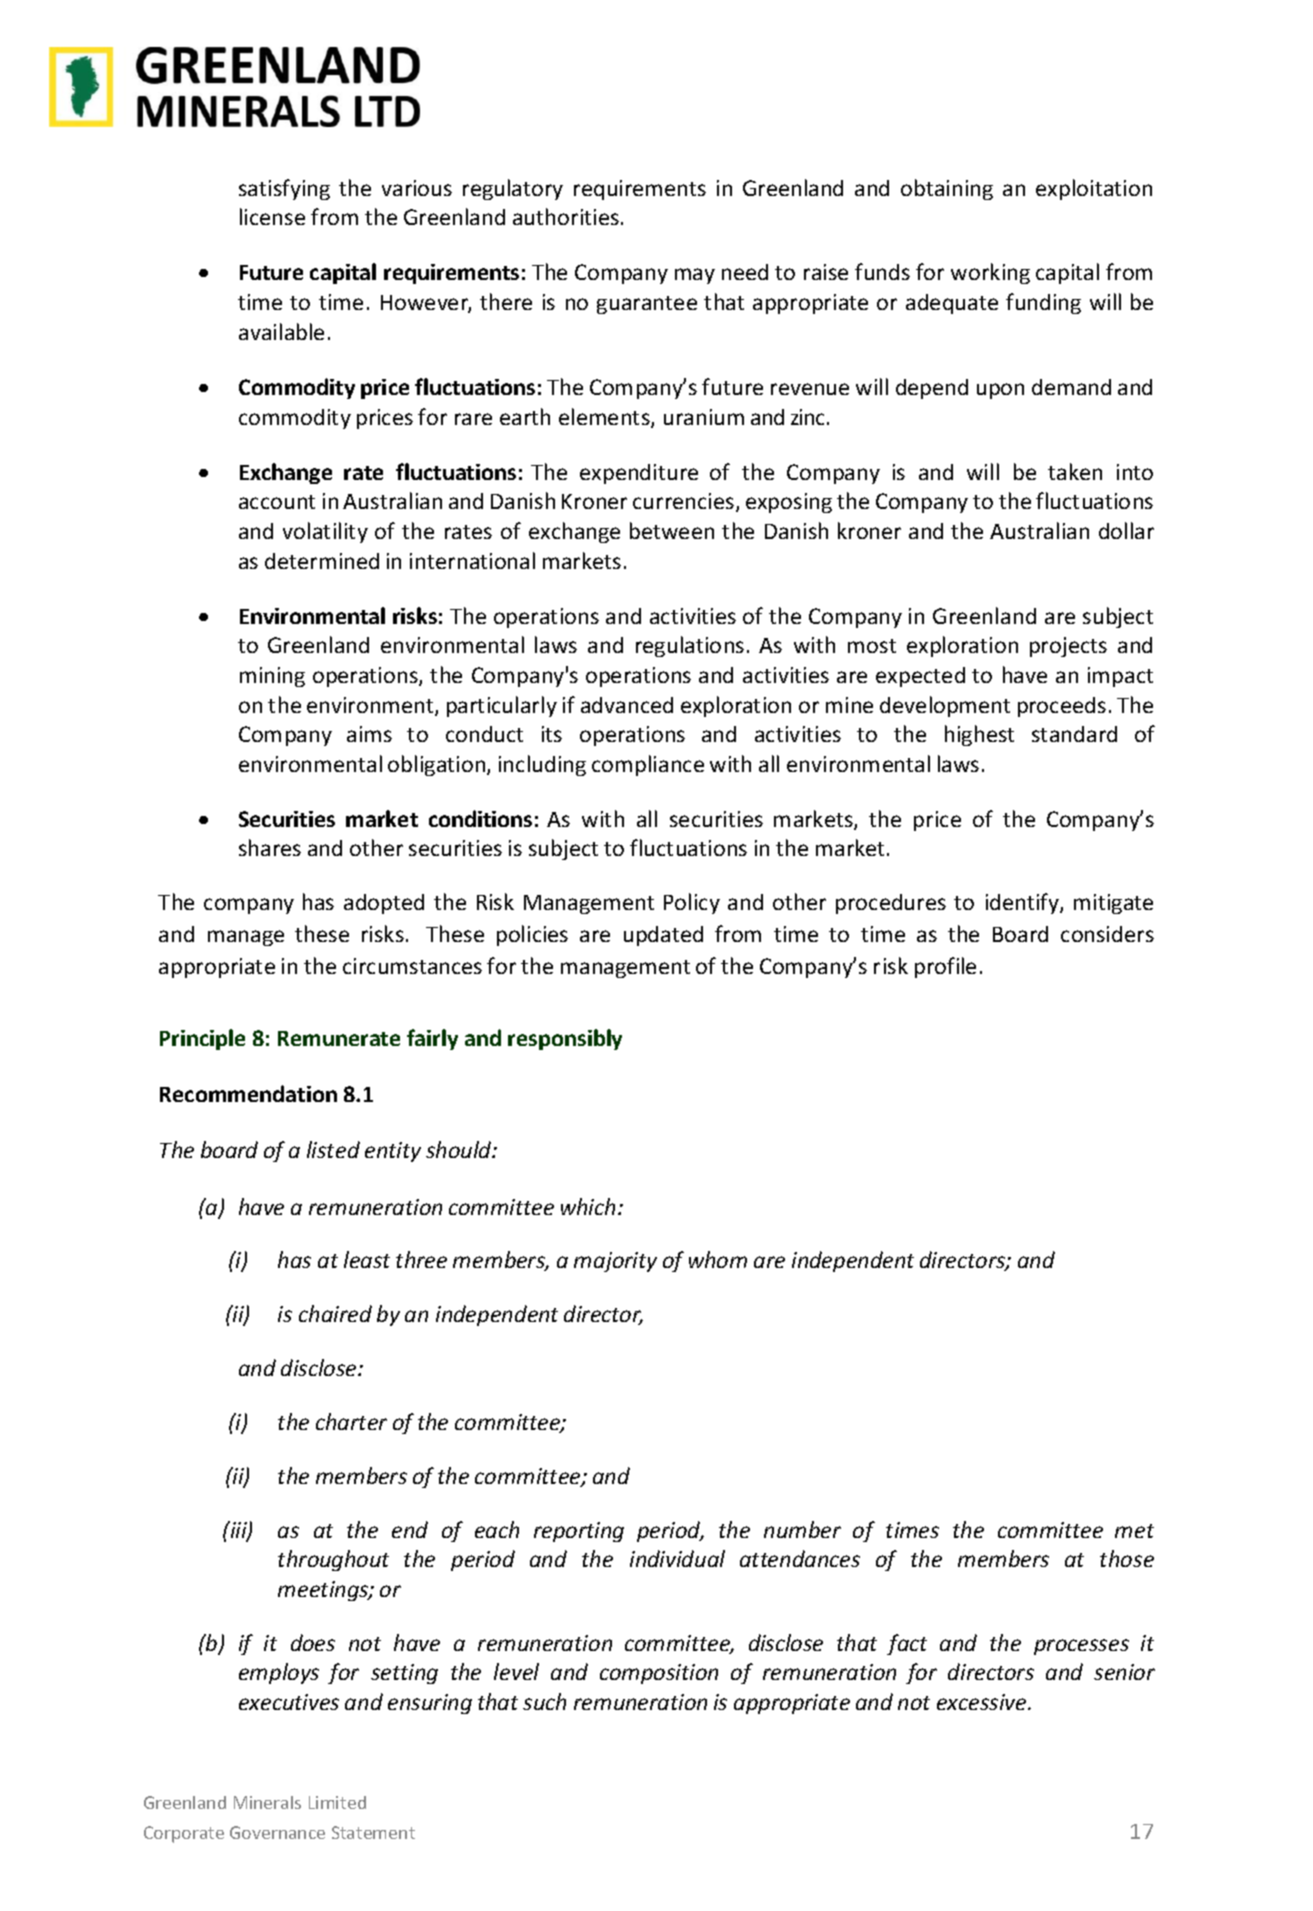 This page has width=1313, height=1911. I want to click on Limited, so click(337, 1802).
